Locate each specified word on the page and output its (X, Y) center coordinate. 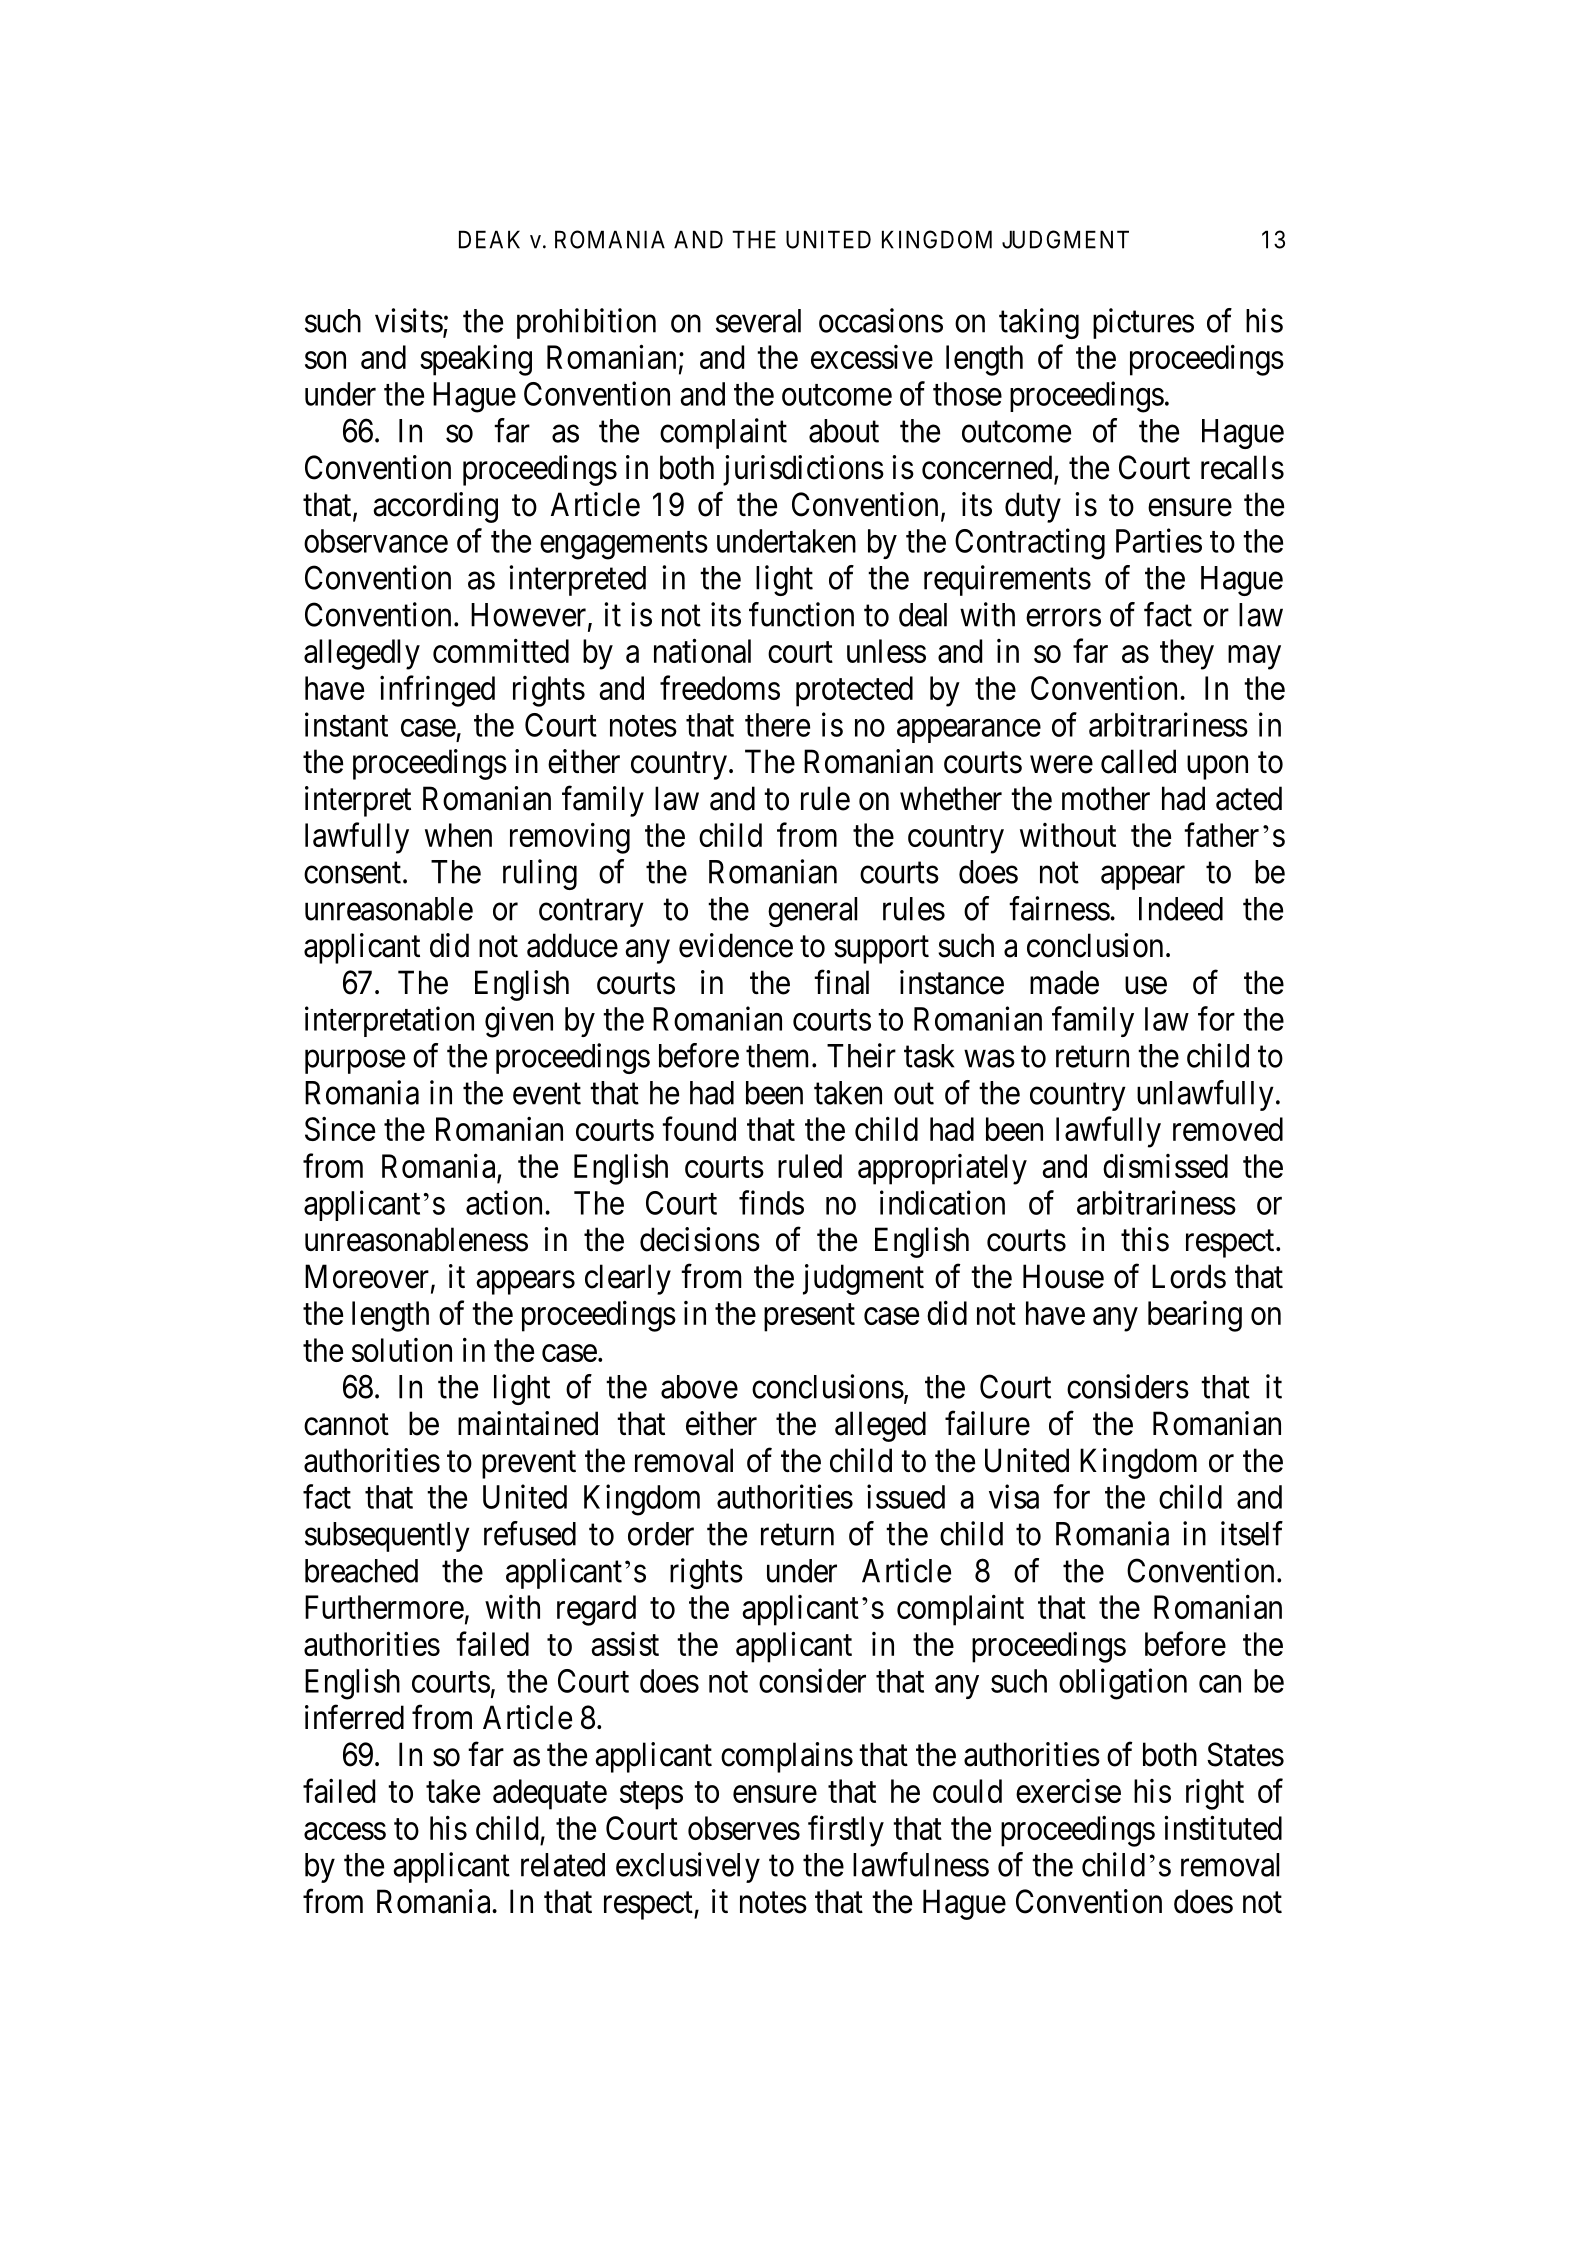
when (458, 835)
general (812, 912)
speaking (476, 360)
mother (1106, 798)
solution (402, 1350)
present (809, 1318)
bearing (1195, 1316)
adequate (550, 1794)
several (758, 321)
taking (1039, 323)
